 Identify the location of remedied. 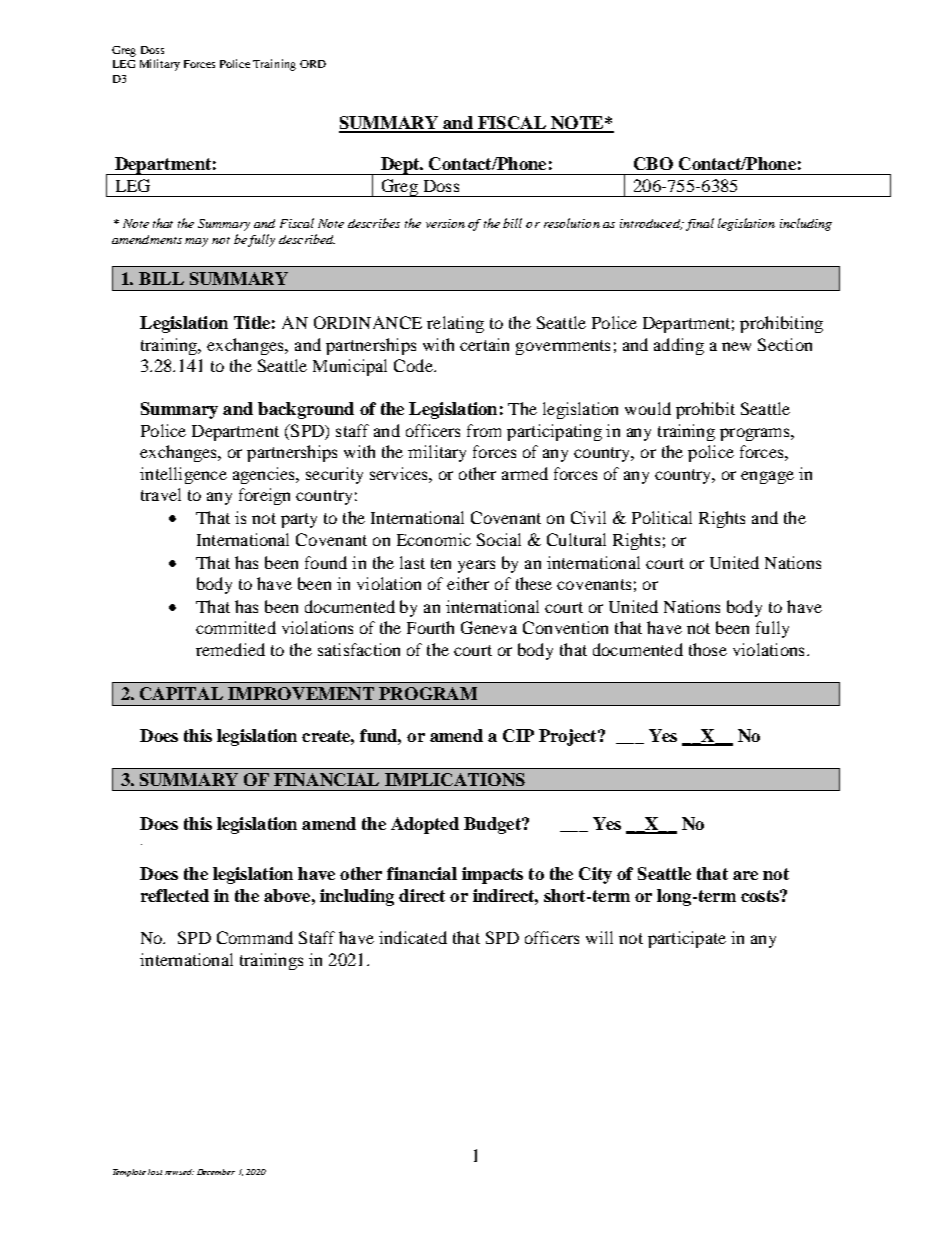
(230, 649).
